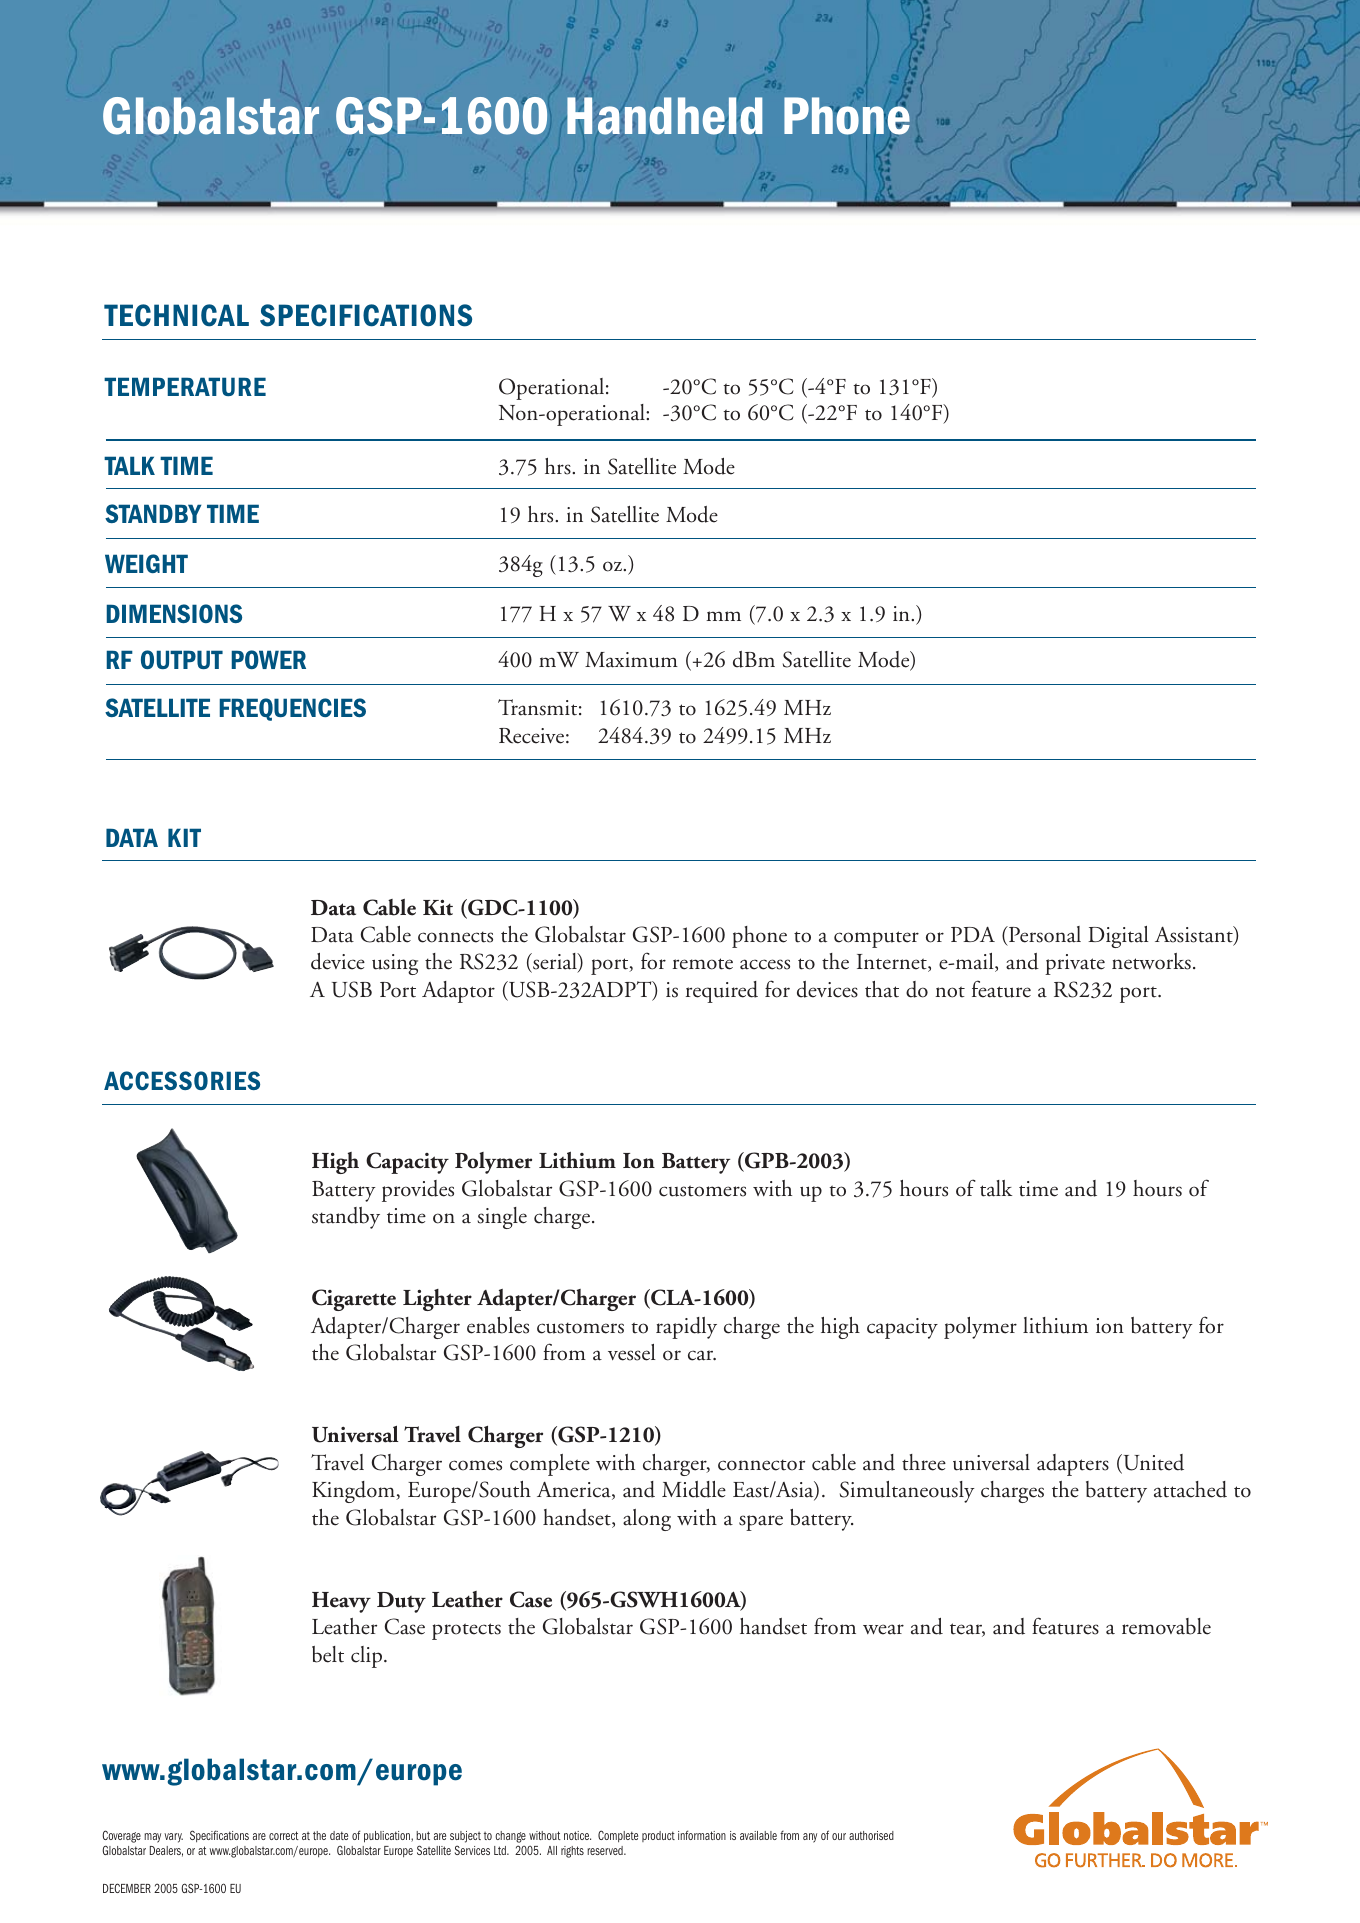 This image has height=1923, width=1360. What do you see at coordinates (354, 1300) in the image?
I see `Cigarette` at bounding box center [354, 1300].
